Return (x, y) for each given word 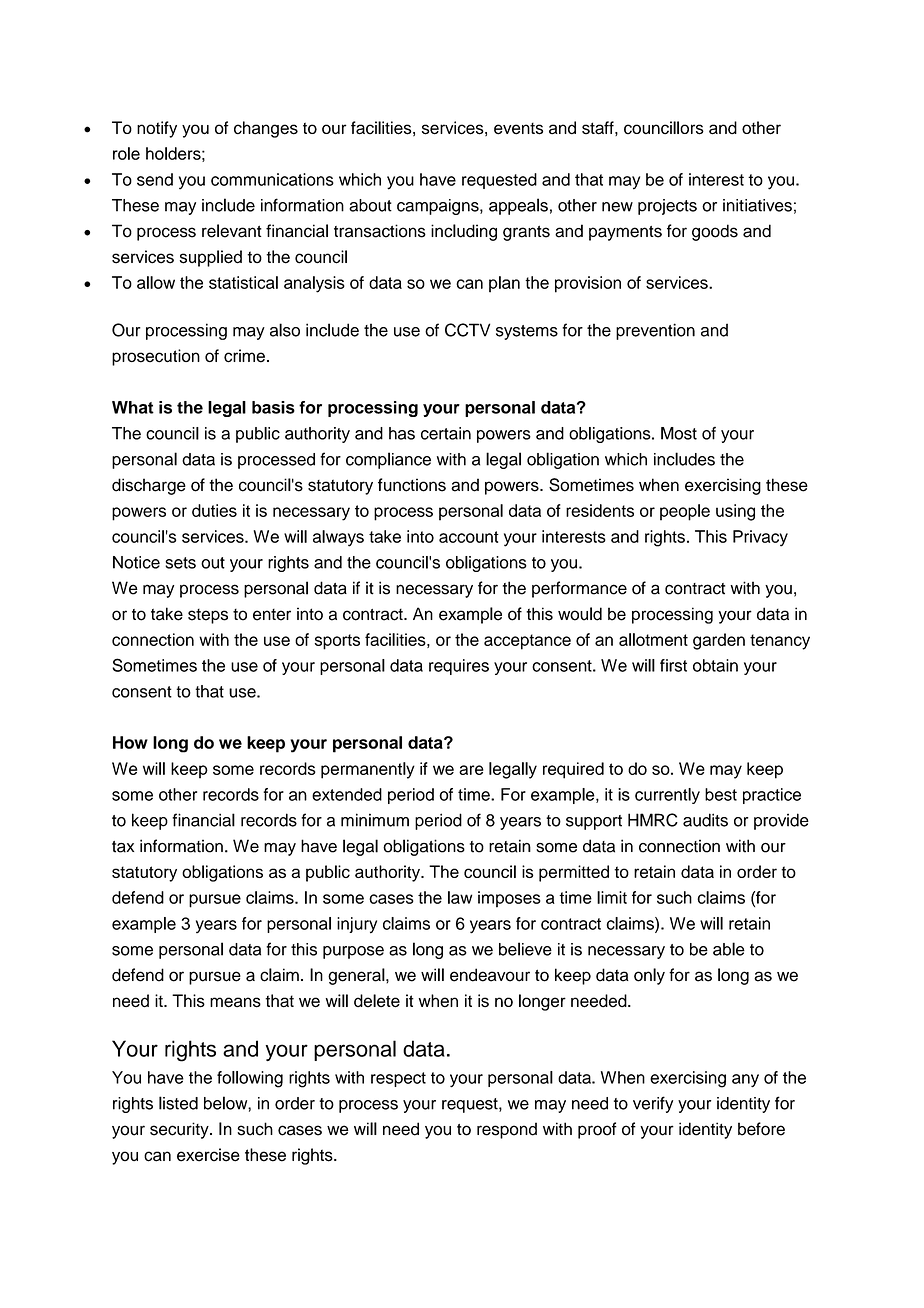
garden (719, 641)
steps (208, 616)
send (155, 179)
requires (459, 667)
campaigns (439, 207)
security (180, 1130)
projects (667, 207)
